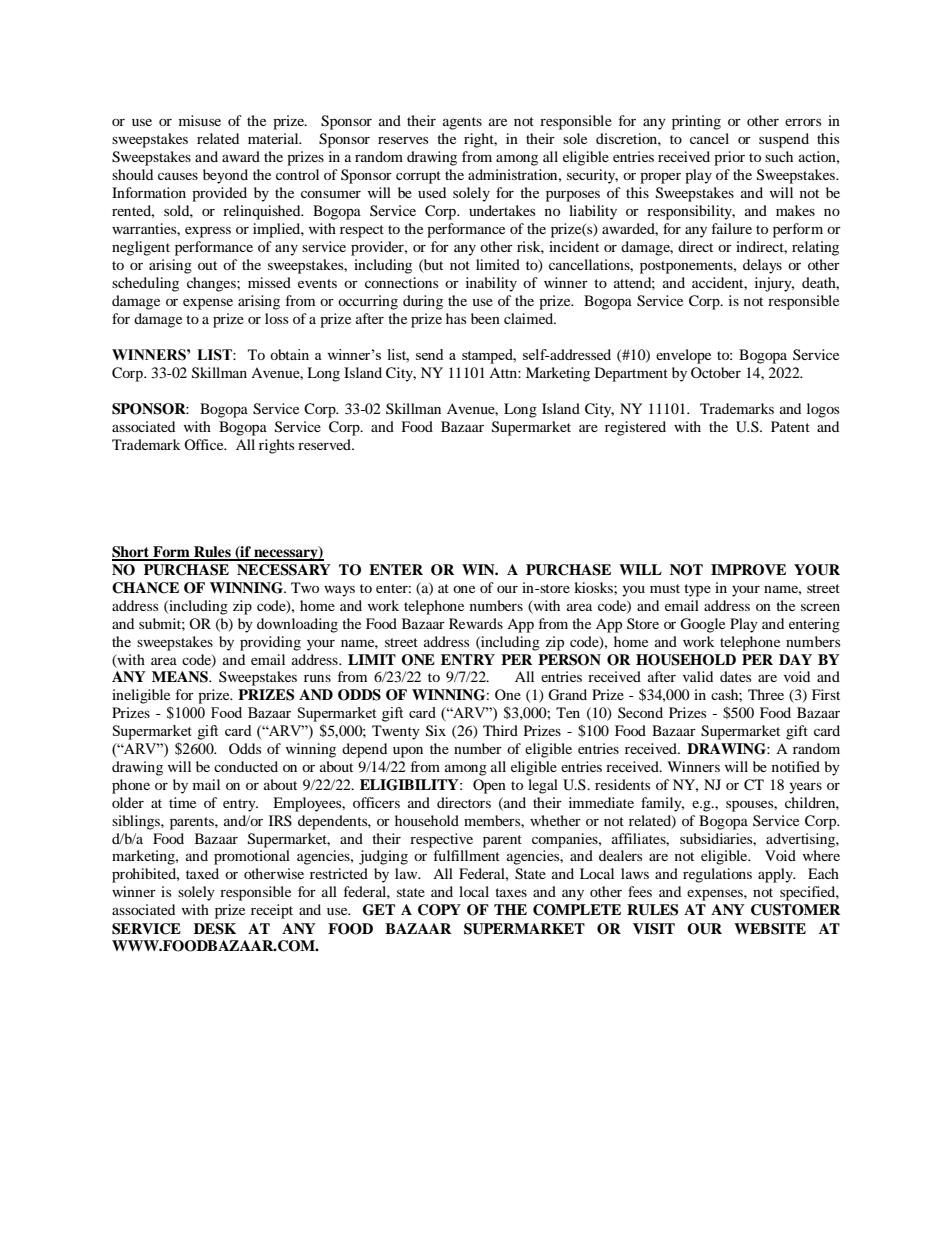 This screenshot has width=952, height=1233. Describe the element at coordinates (504, 372) in the screenshot. I see `Attn` at that location.
